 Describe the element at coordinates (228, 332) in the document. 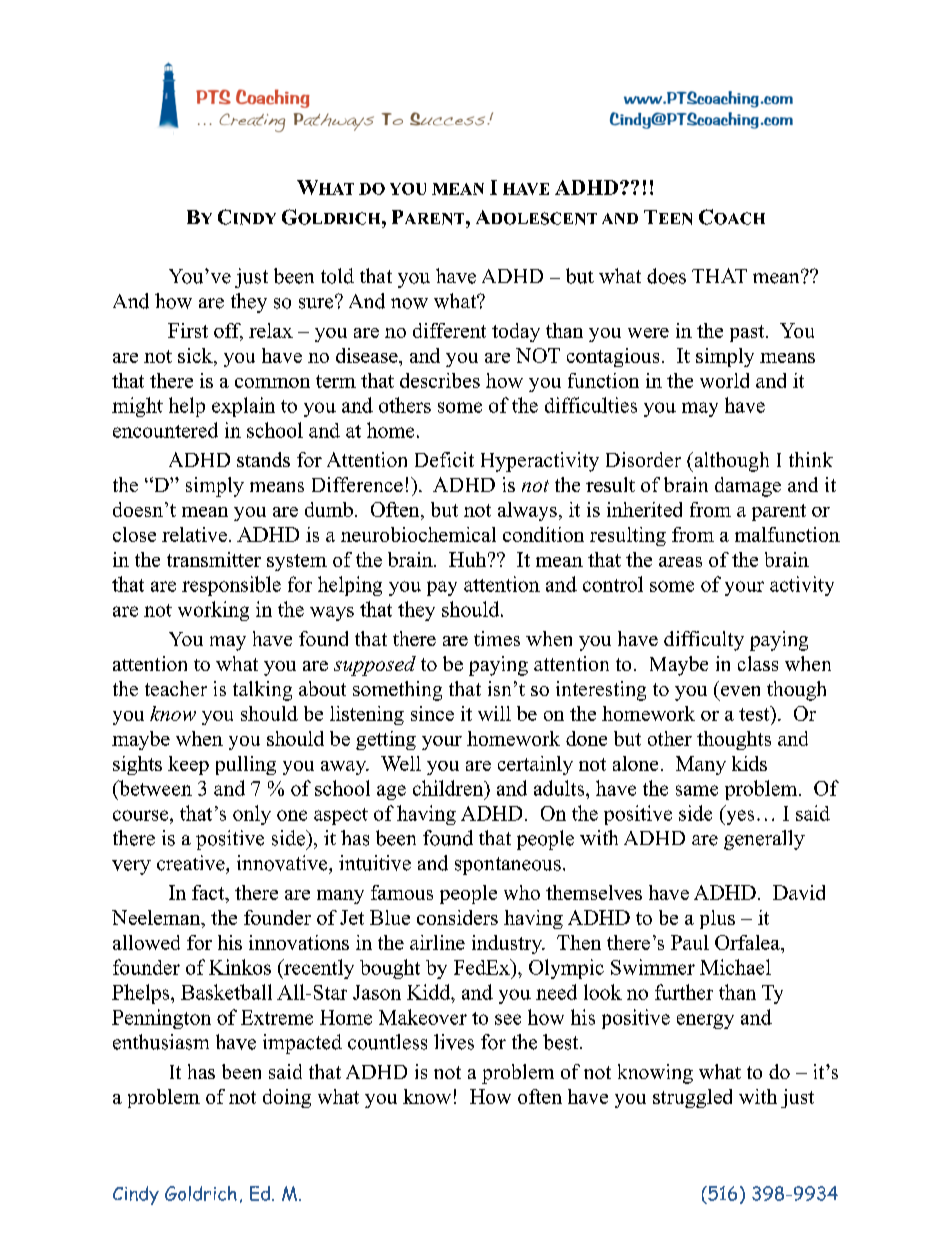

I see `off` at that location.
